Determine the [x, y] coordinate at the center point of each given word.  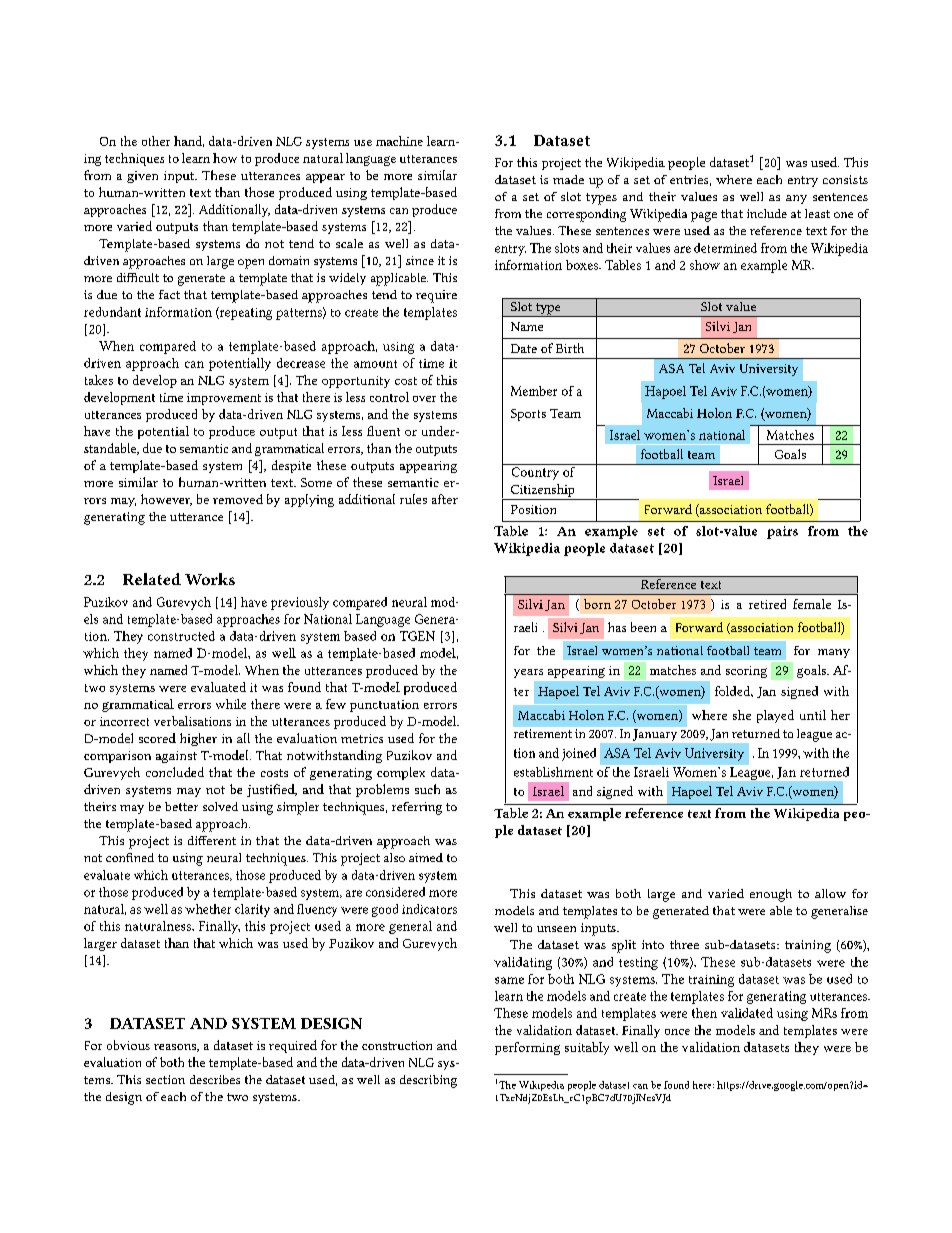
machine [399, 141]
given [142, 177]
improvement [224, 399]
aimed [426, 857]
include [767, 213]
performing [527, 1048]
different [212, 840]
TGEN [417, 636]
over [424, 399]
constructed [181, 636]
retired [767, 604]
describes [215, 1079]
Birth [570, 348]
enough [771, 895]
